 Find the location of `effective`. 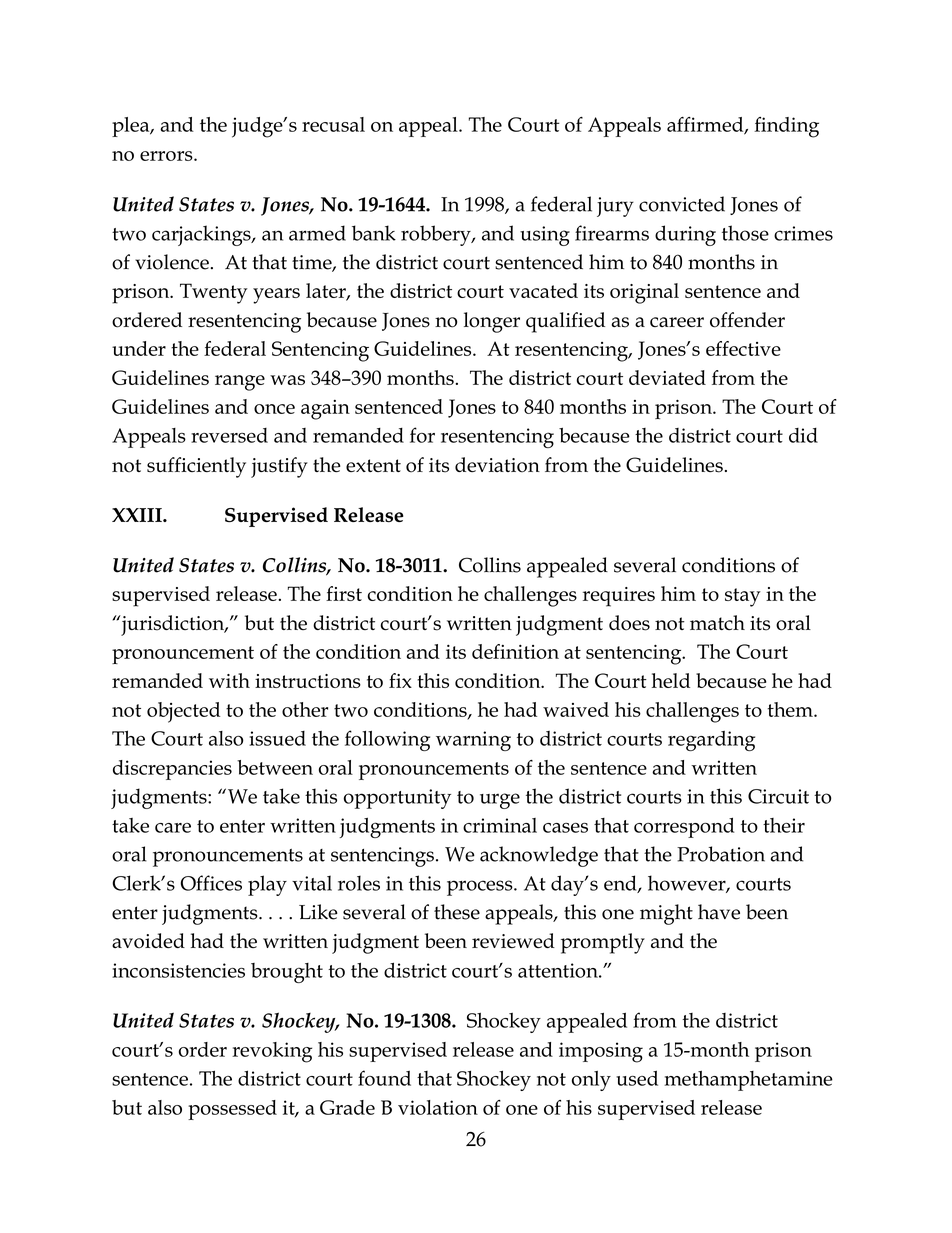

effective is located at coordinates (743, 348).
